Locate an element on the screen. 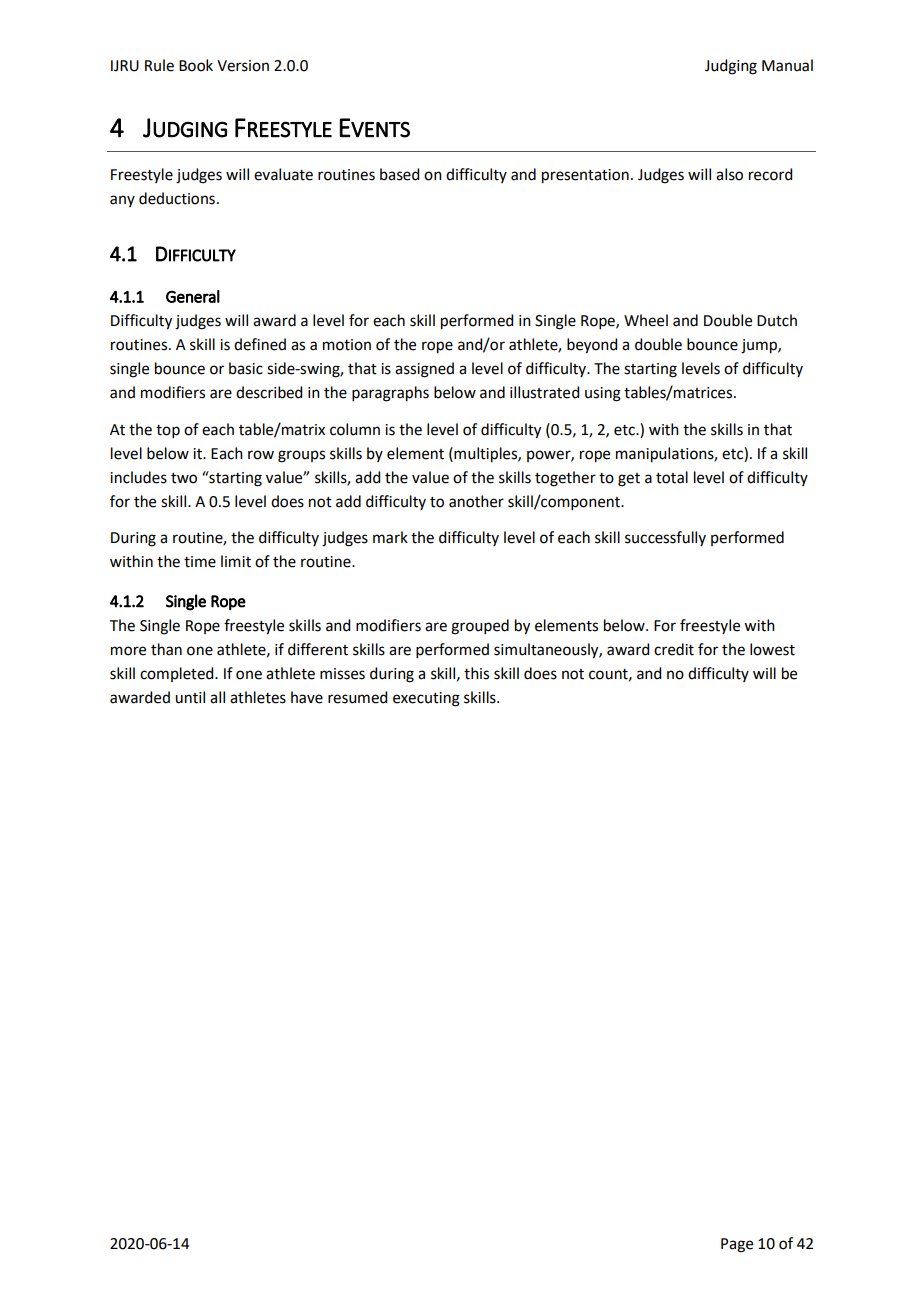  credit is located at coordinates (674, 649).
